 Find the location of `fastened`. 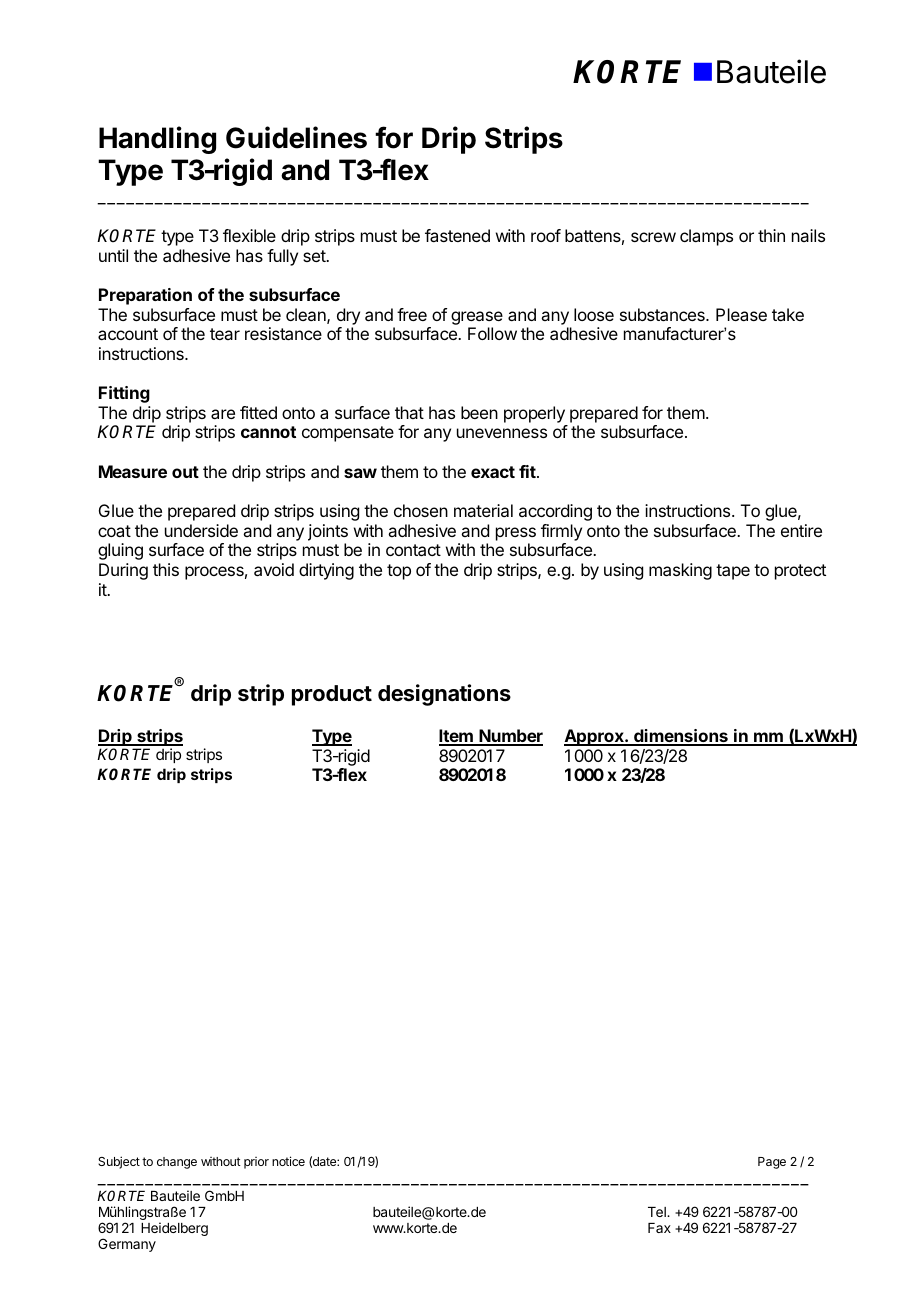

fastened is located at coordinates (457, 235).
